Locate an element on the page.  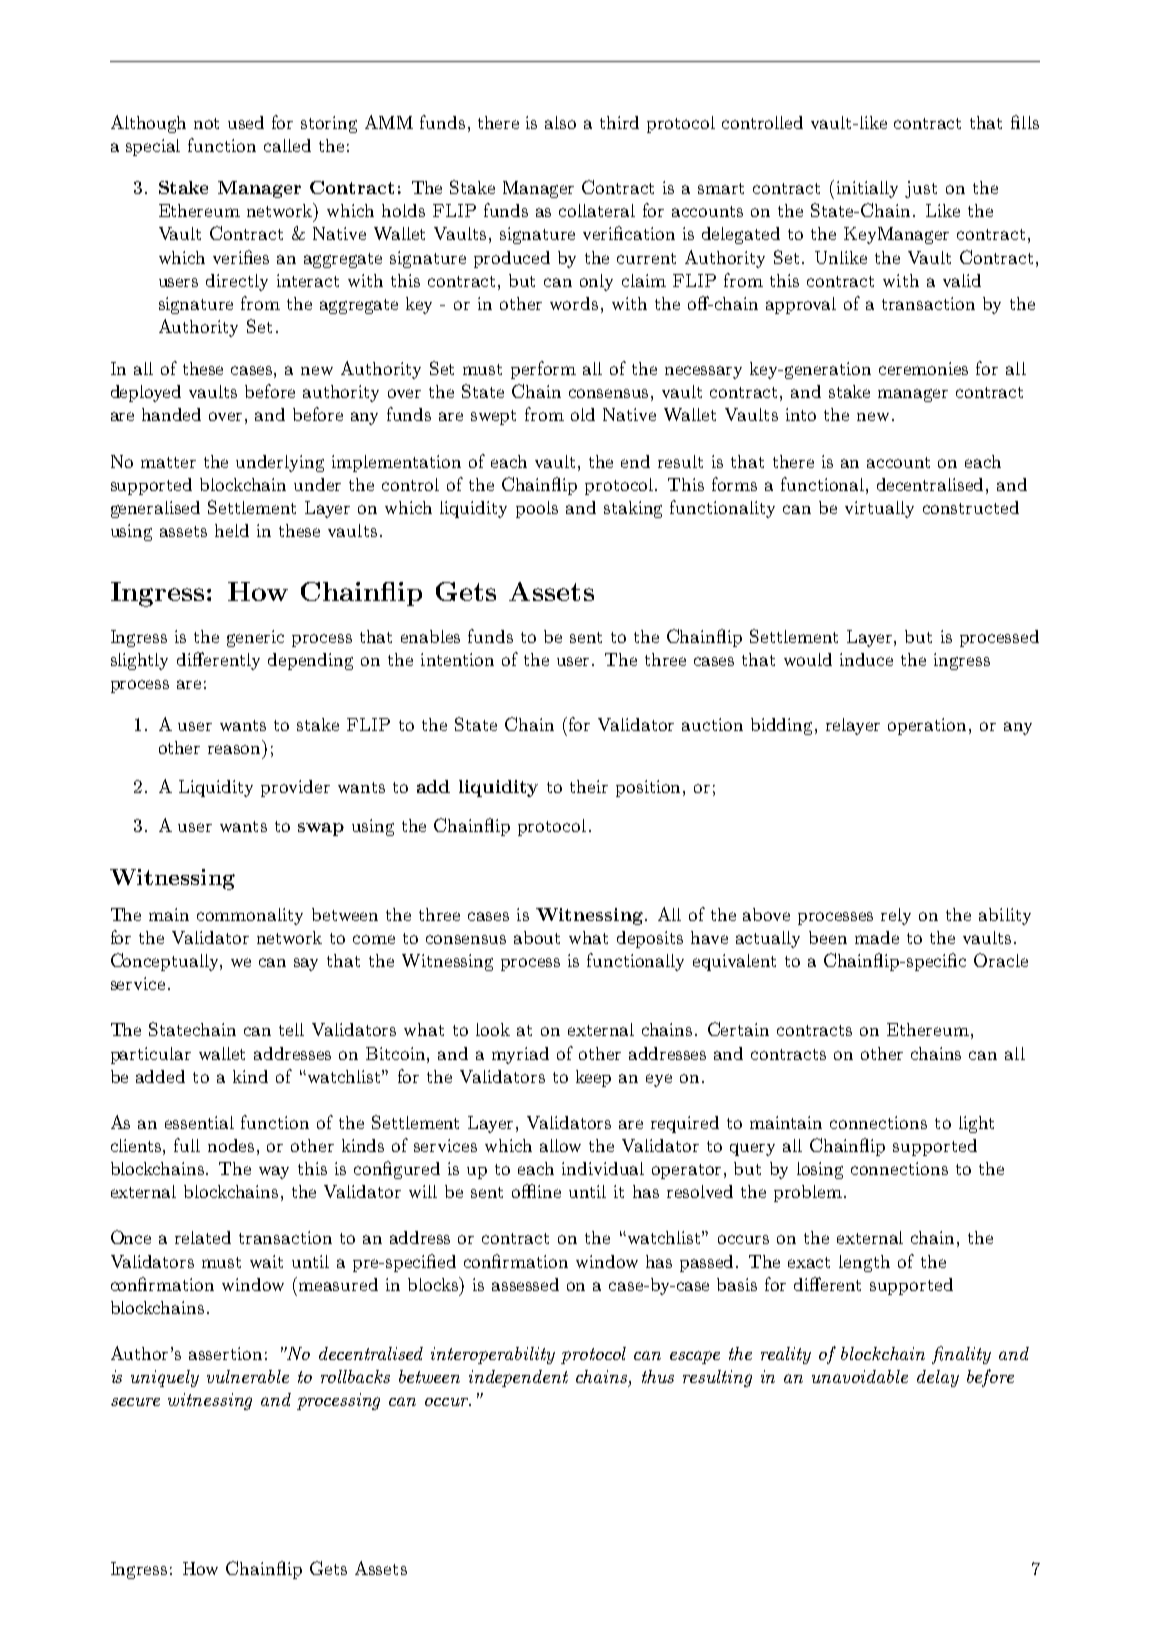
reason is located at coordinates (234, 749).
